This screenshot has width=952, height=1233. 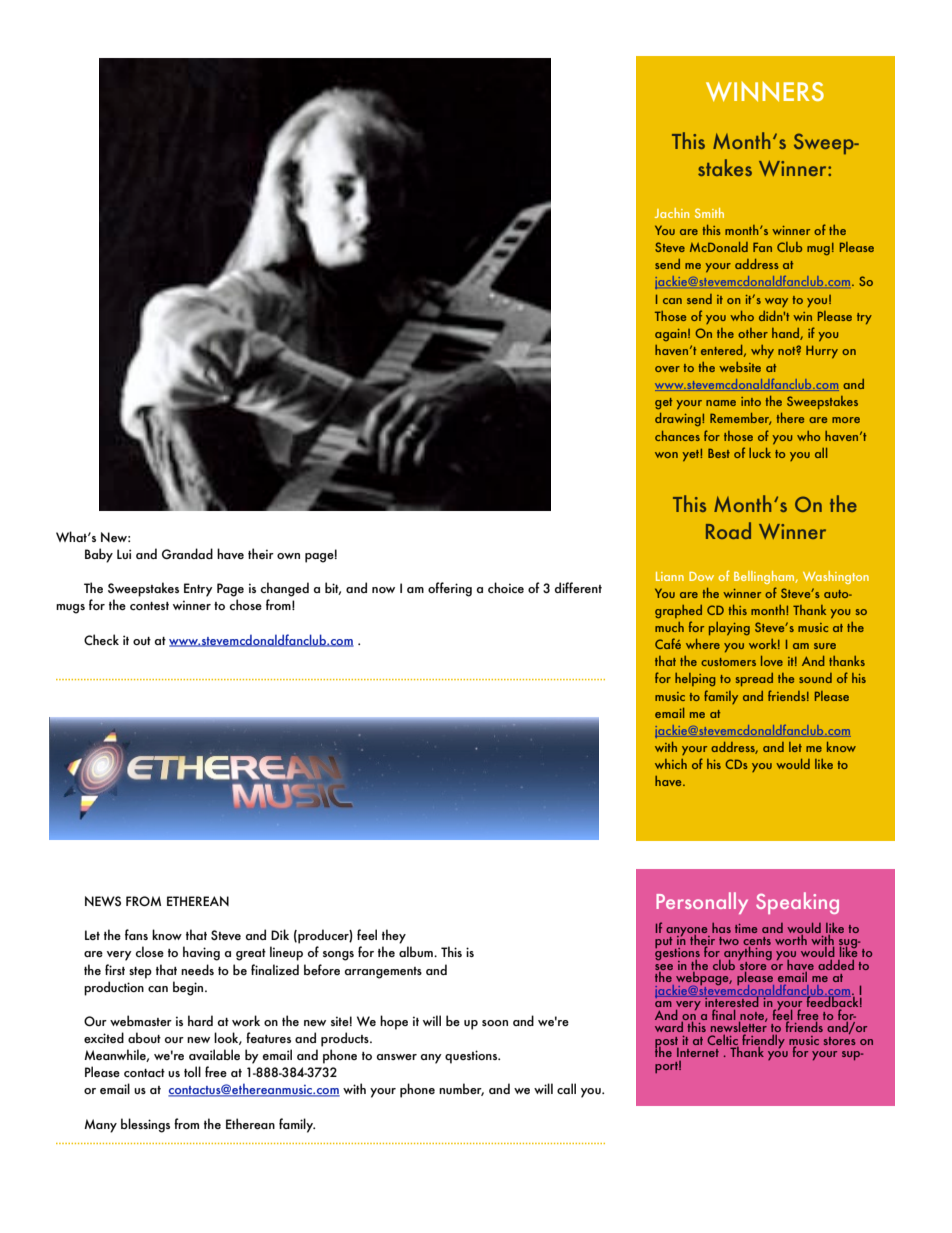 I want to click on blessings, so click(x=145, y=1125).
